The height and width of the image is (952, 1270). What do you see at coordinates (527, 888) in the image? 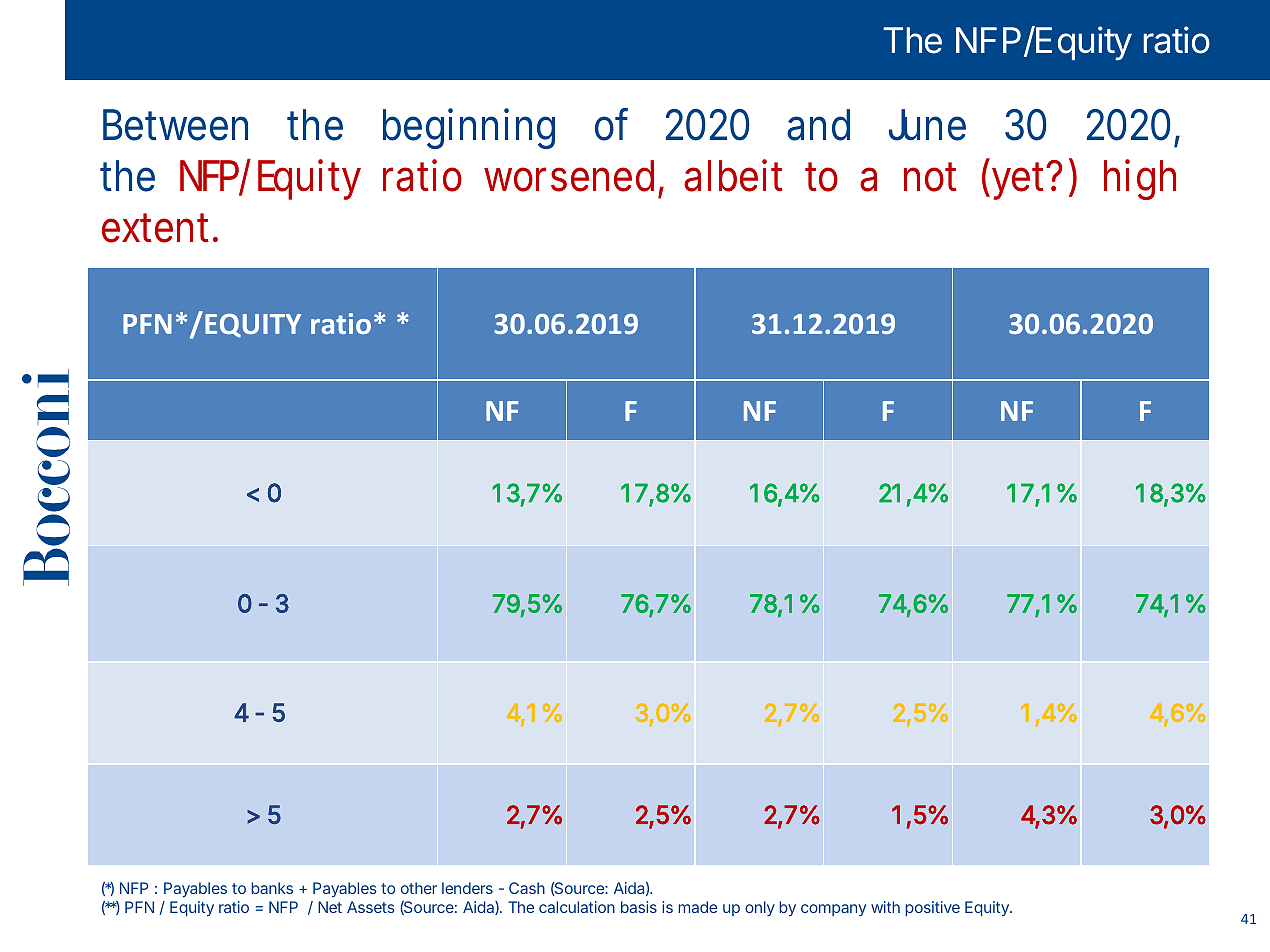
I see `Cash` at bounding box center [527, 888].
